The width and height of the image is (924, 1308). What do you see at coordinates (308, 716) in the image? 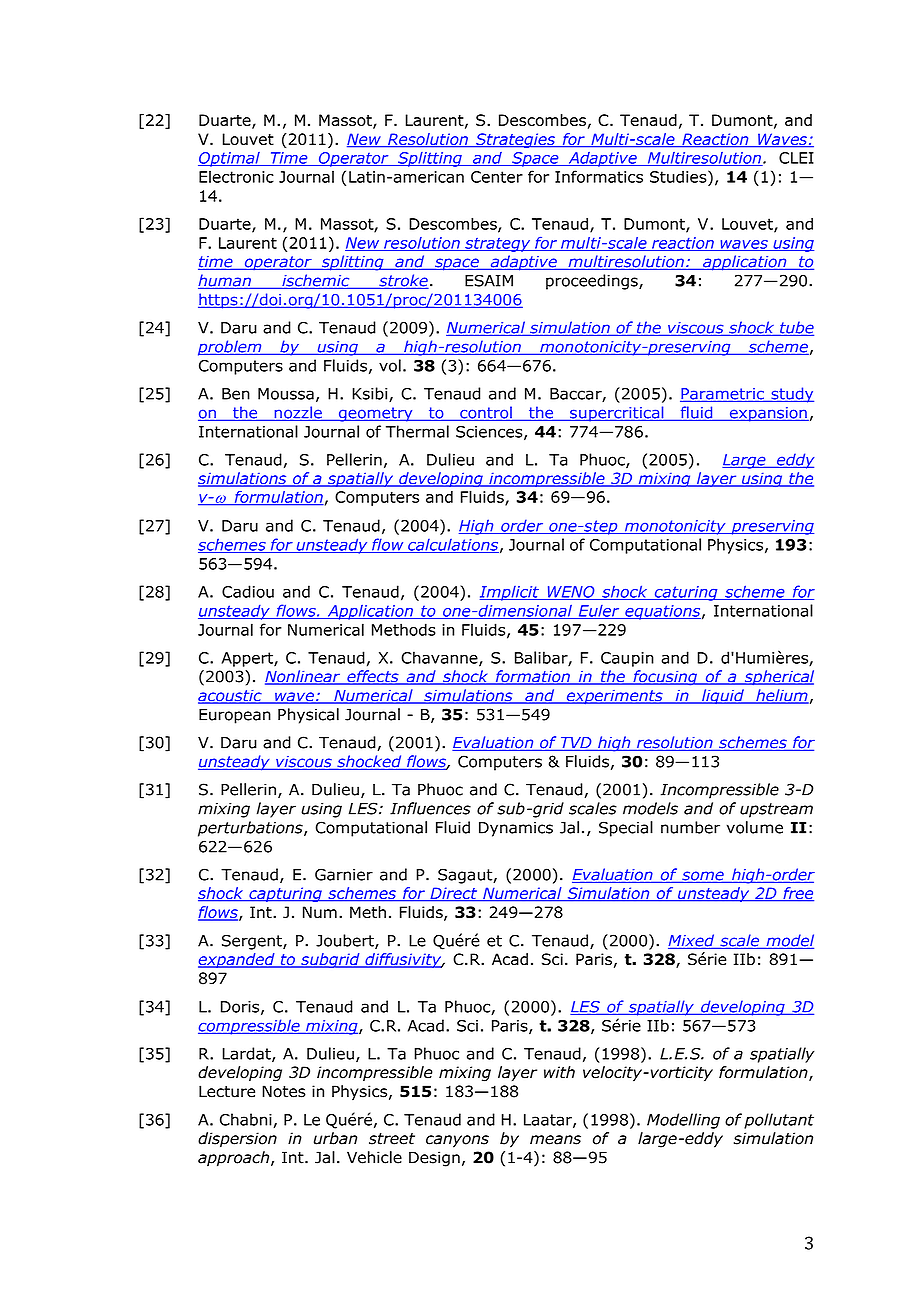
I see `Physical` at bounding box center [308, 716].
